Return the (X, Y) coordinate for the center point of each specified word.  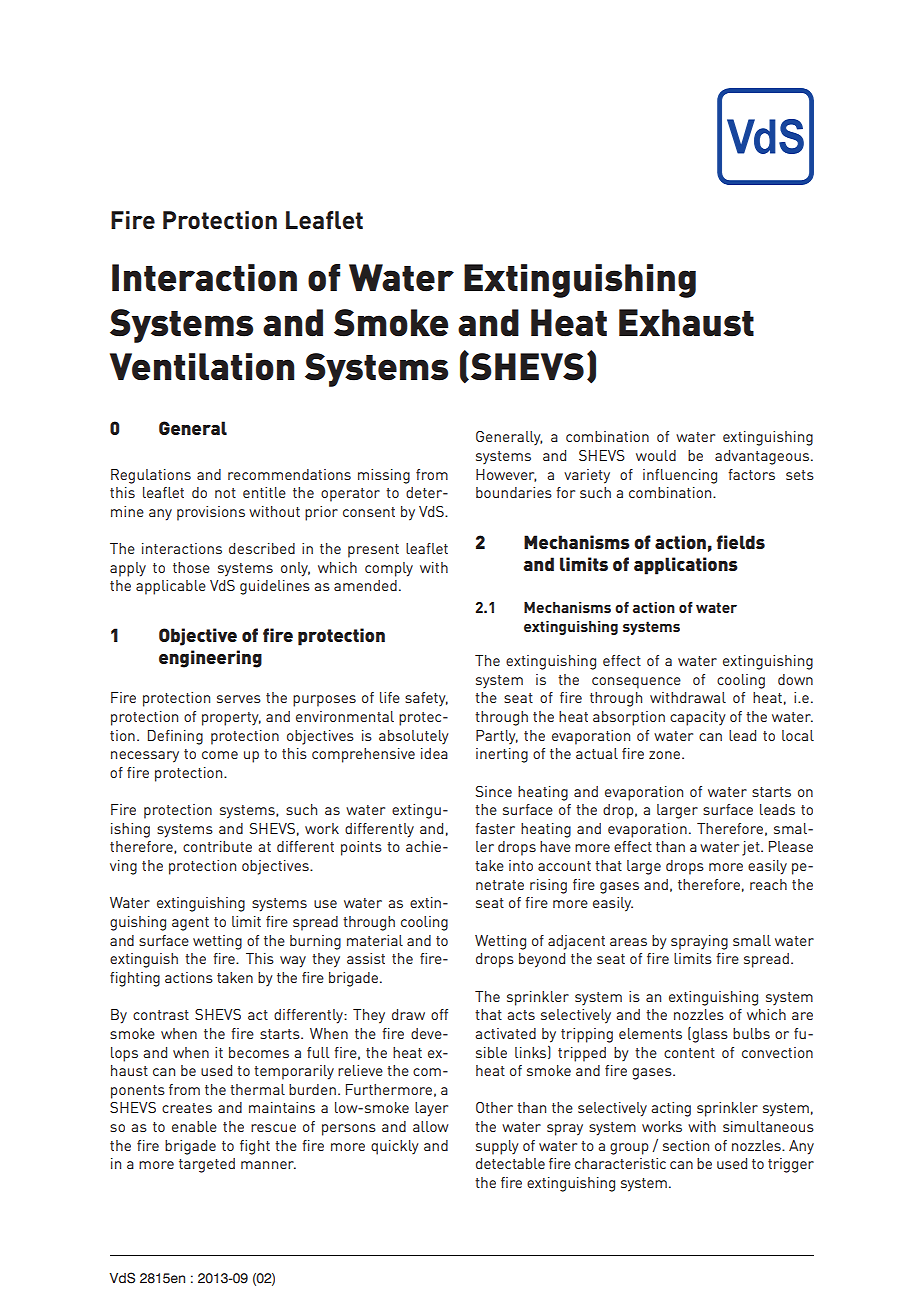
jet (752, 848)
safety (426, 699)
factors (751, 474)
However (506, 475)
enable (194, 1126)
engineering (210, 659)
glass (709, 1035)
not (225, 493)
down (795, 679)
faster (495, 828)
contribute (217, 846)
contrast (161, 1015)
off (439, 1014)
